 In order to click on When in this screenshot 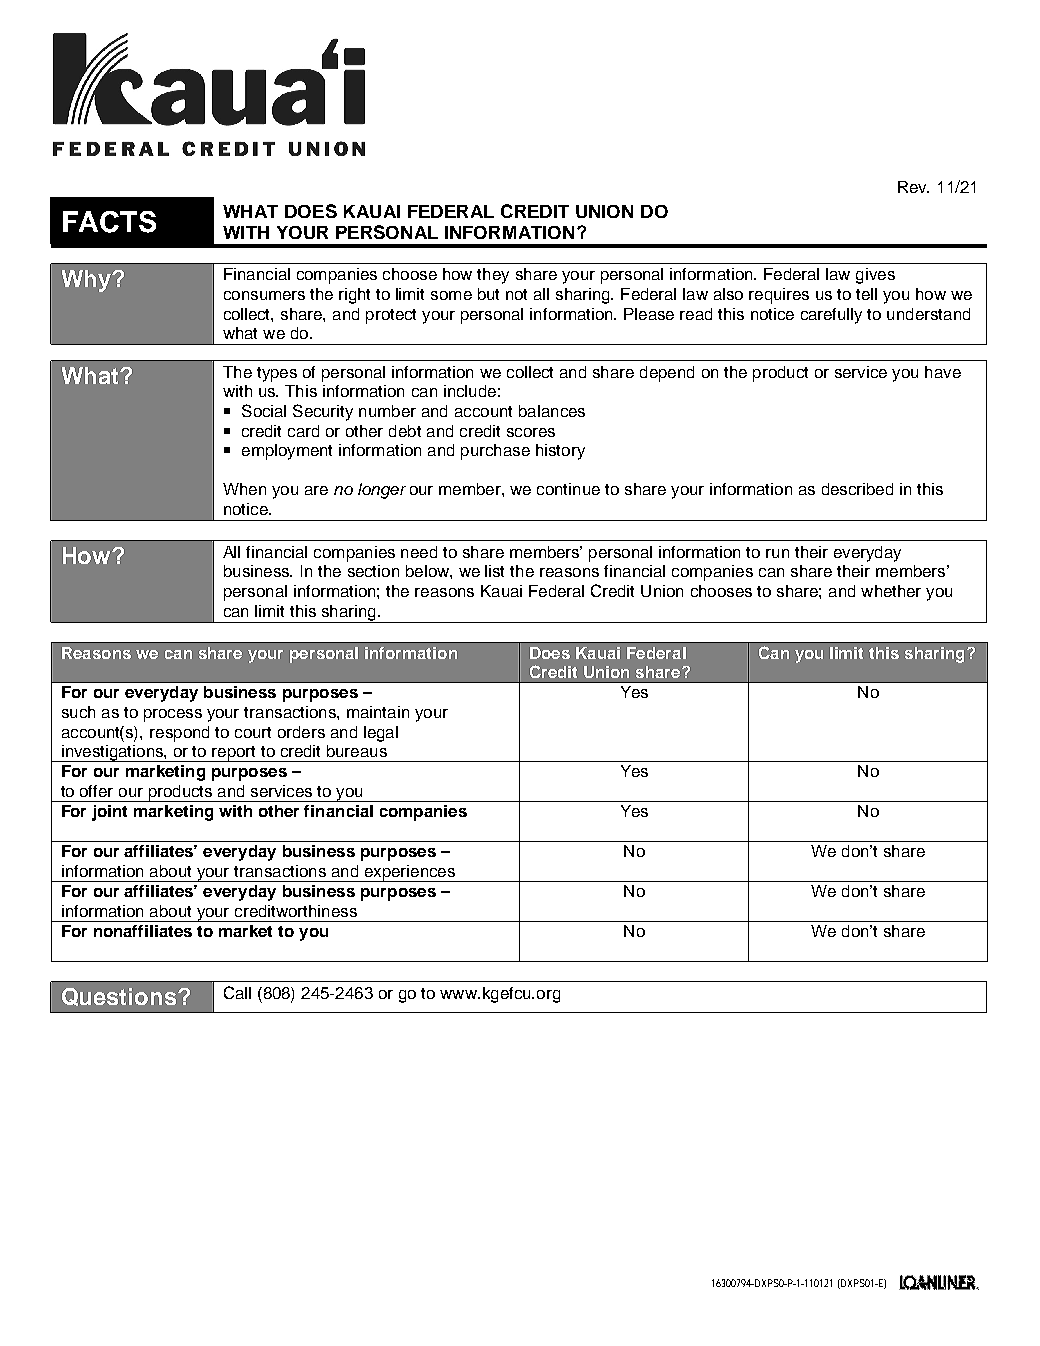, I will do `click(244, 489)`.
